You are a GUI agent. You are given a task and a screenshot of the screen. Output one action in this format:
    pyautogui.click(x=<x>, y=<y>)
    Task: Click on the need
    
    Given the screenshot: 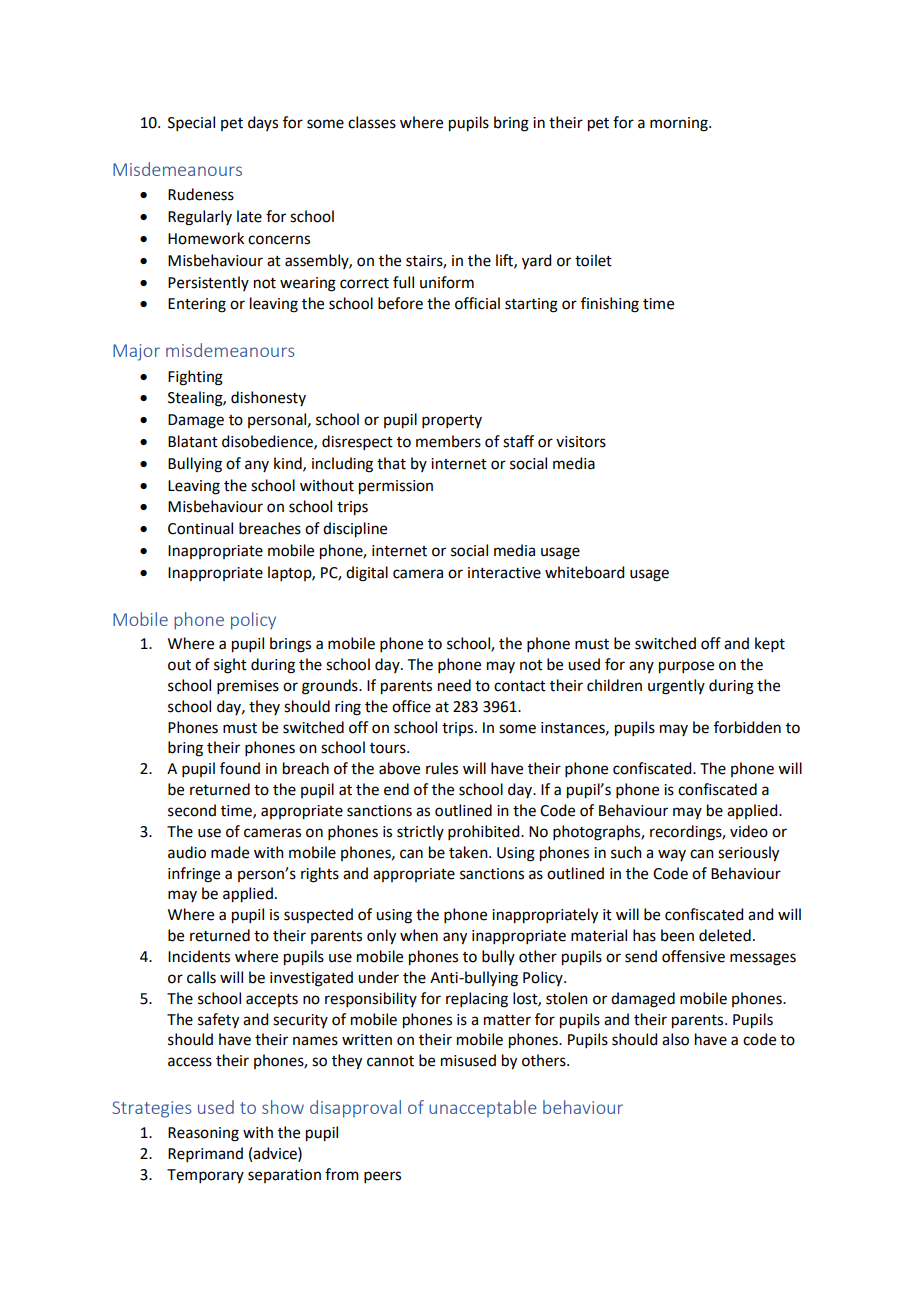 What is the action you would take?
    pyautogui.click(x=454, y=685)
